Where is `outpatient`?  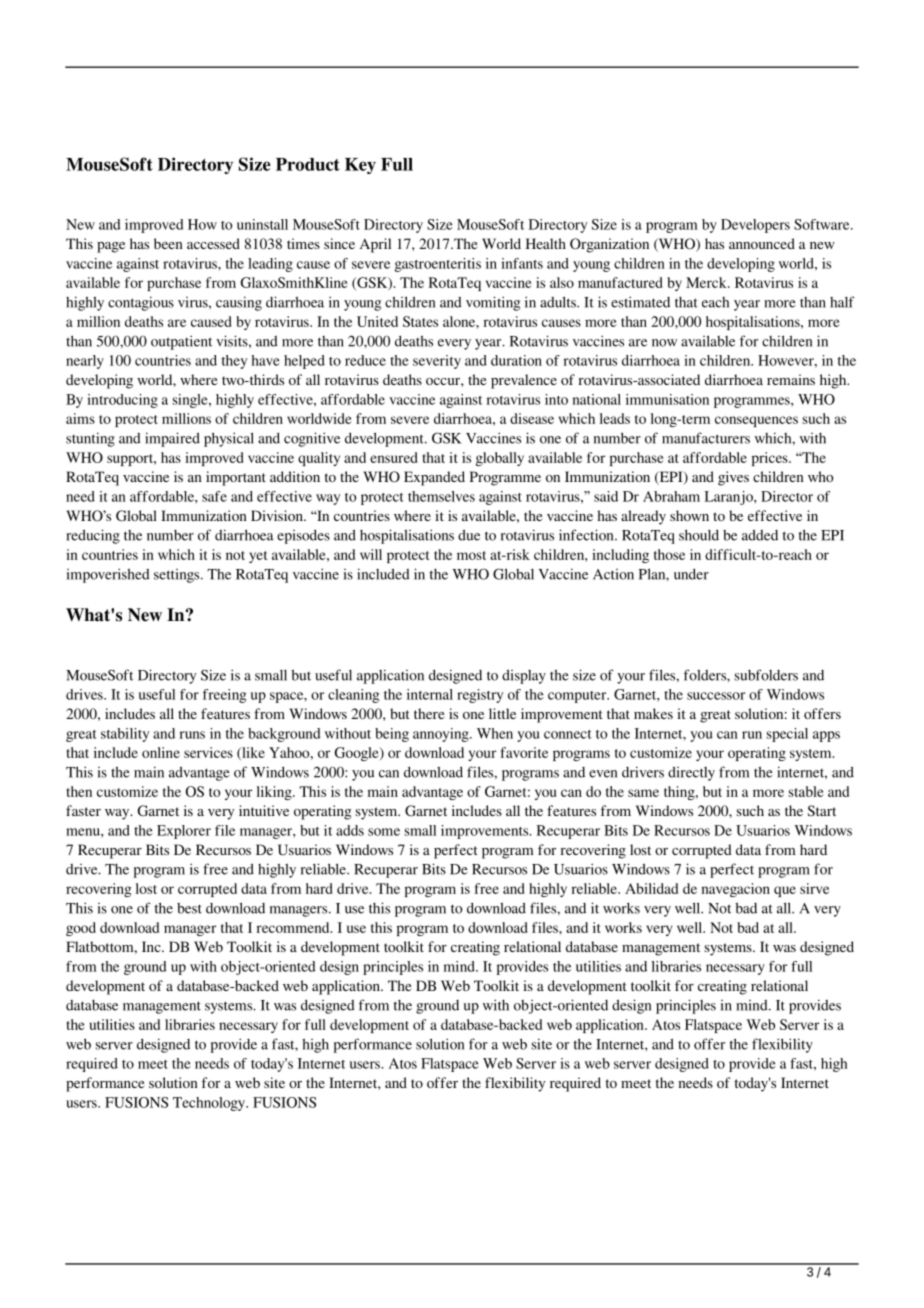
outpatient is located at coordinates (181, 342).
